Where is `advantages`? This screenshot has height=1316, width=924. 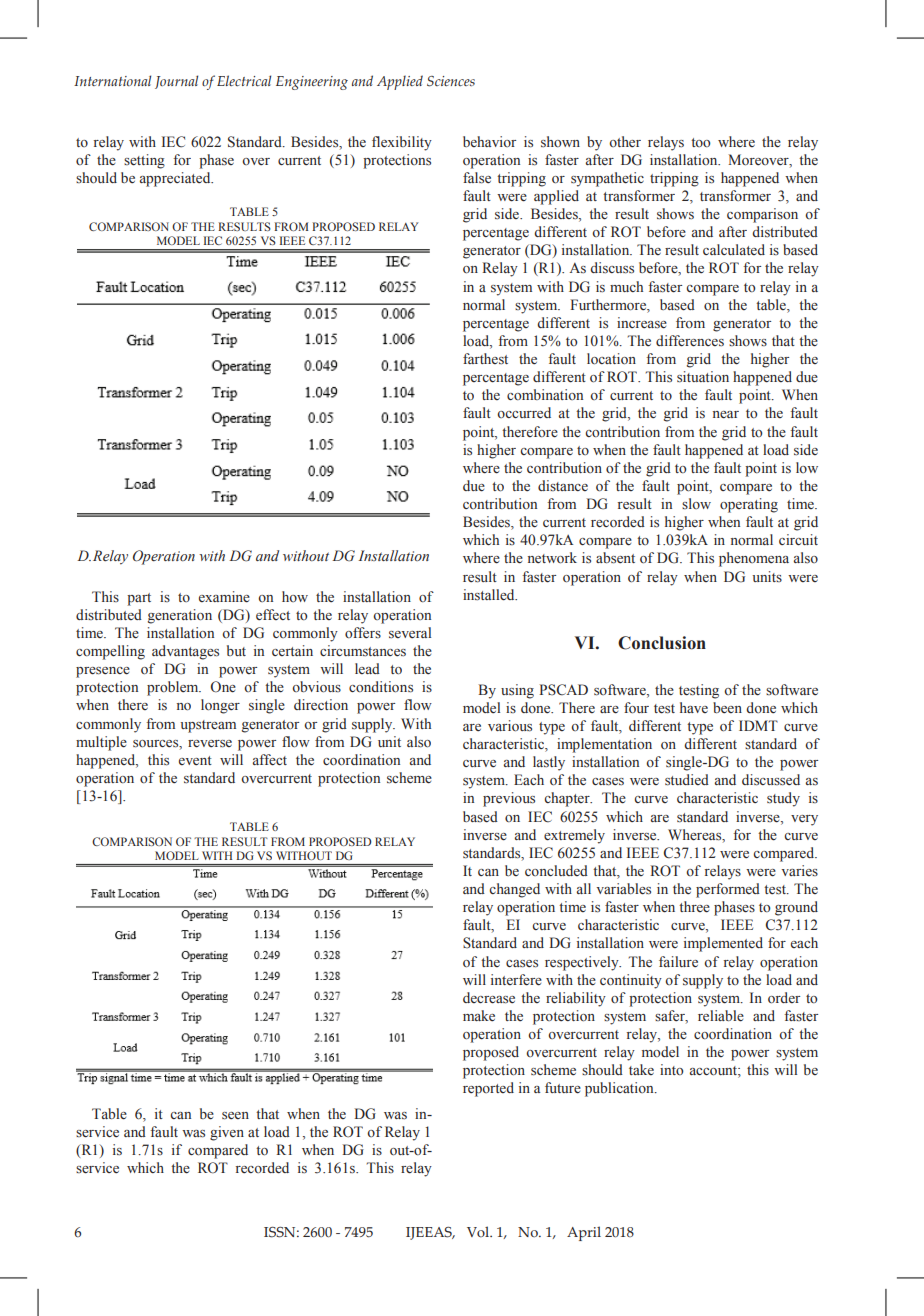
advantages is located at coordinates (185, 652).
